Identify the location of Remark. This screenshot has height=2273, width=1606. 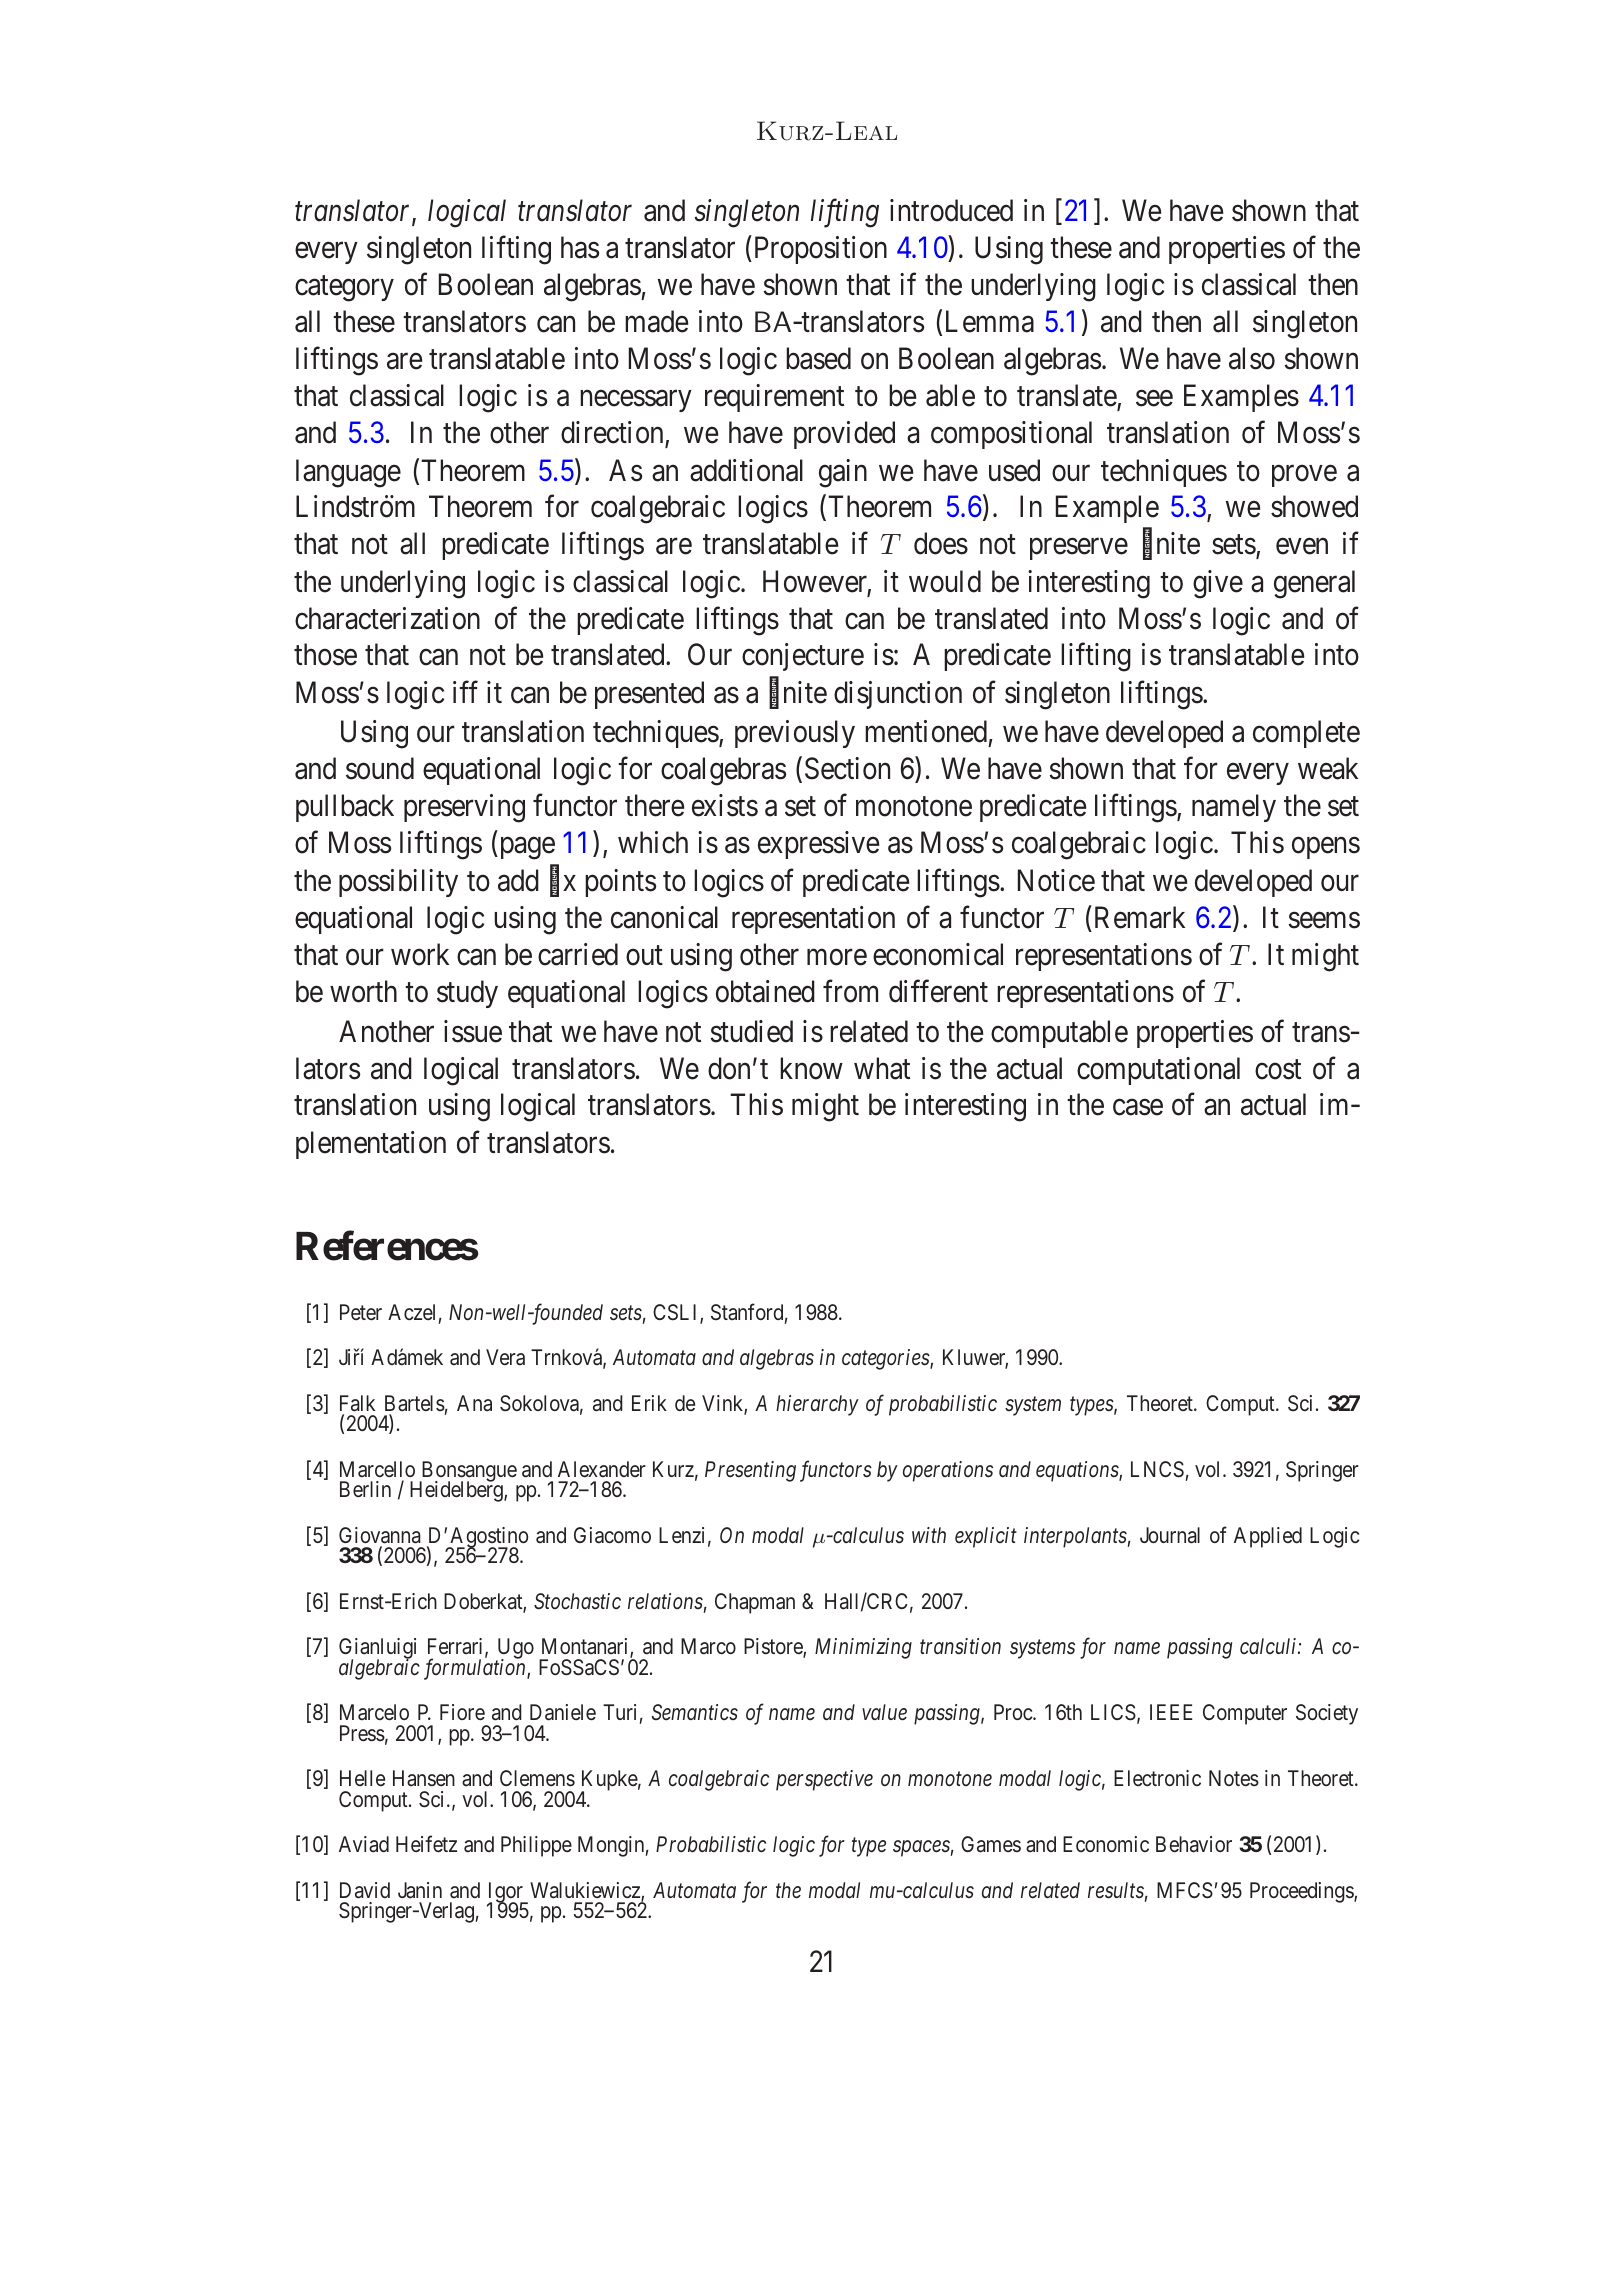
(1138, 917).
